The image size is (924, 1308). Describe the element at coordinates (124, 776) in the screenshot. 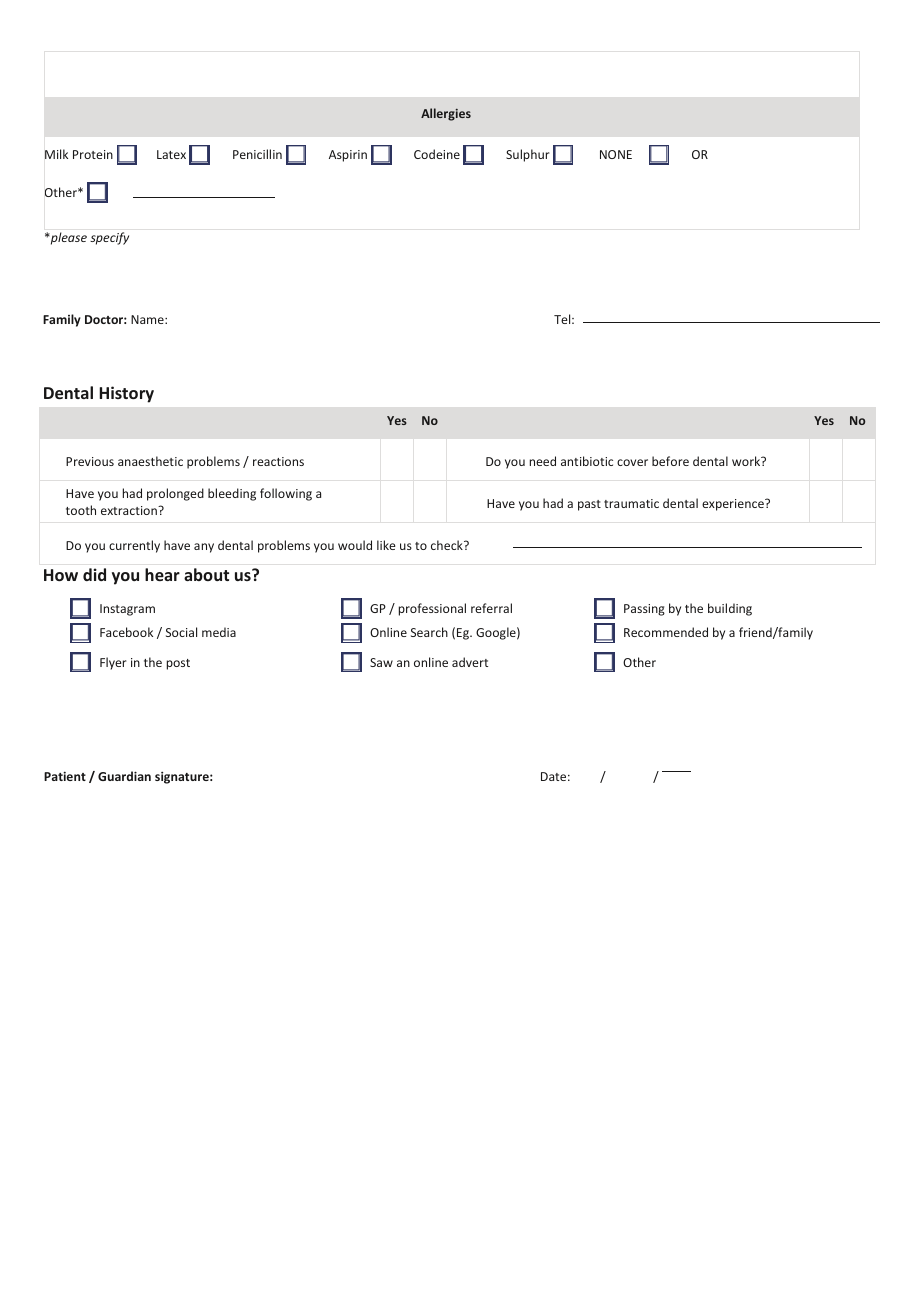

I see `Guardian` at that location.
